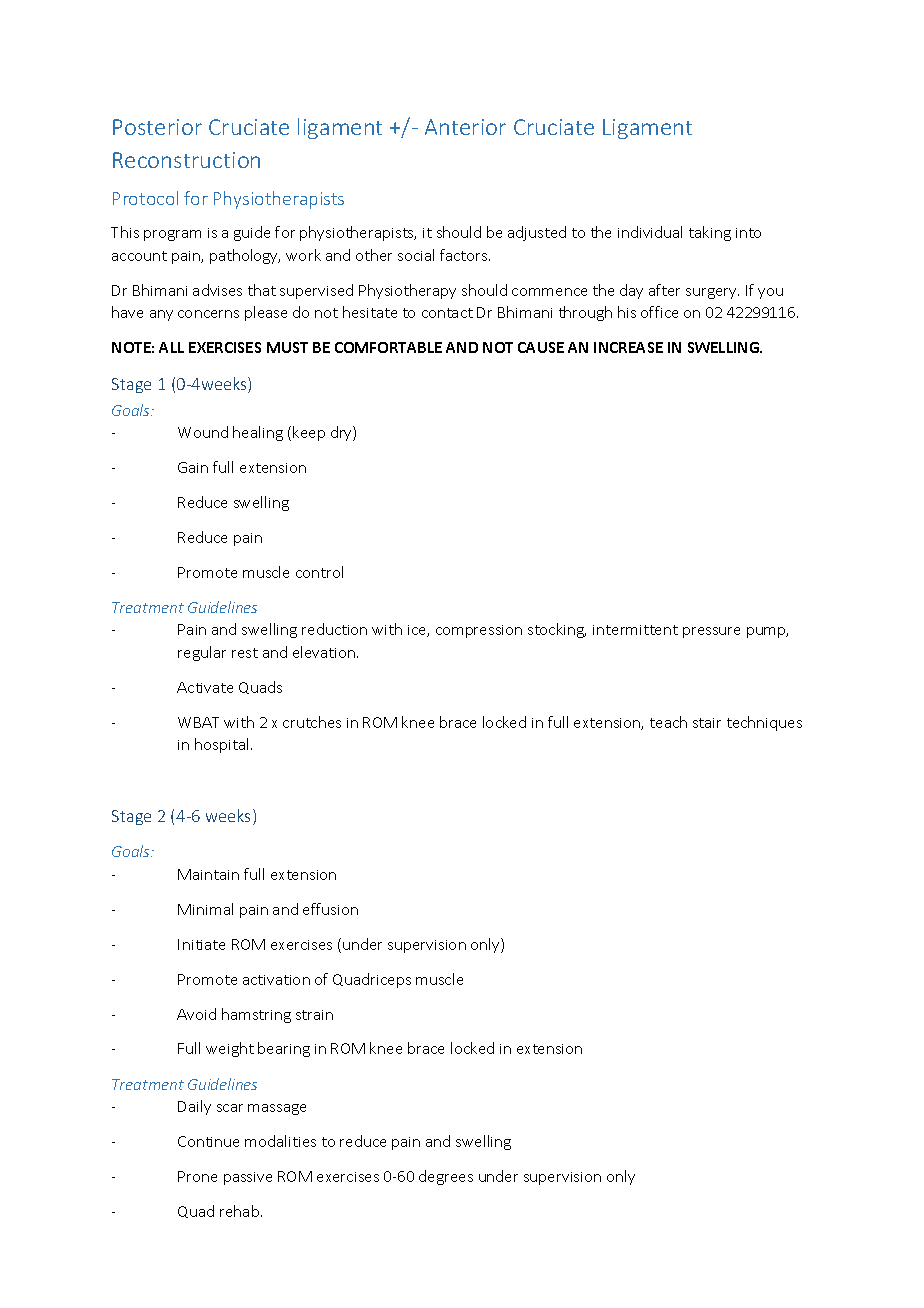  What do you see at coordinates (319, 572) in the screenshot?
I see `control` at bounding box center [319, 572].
